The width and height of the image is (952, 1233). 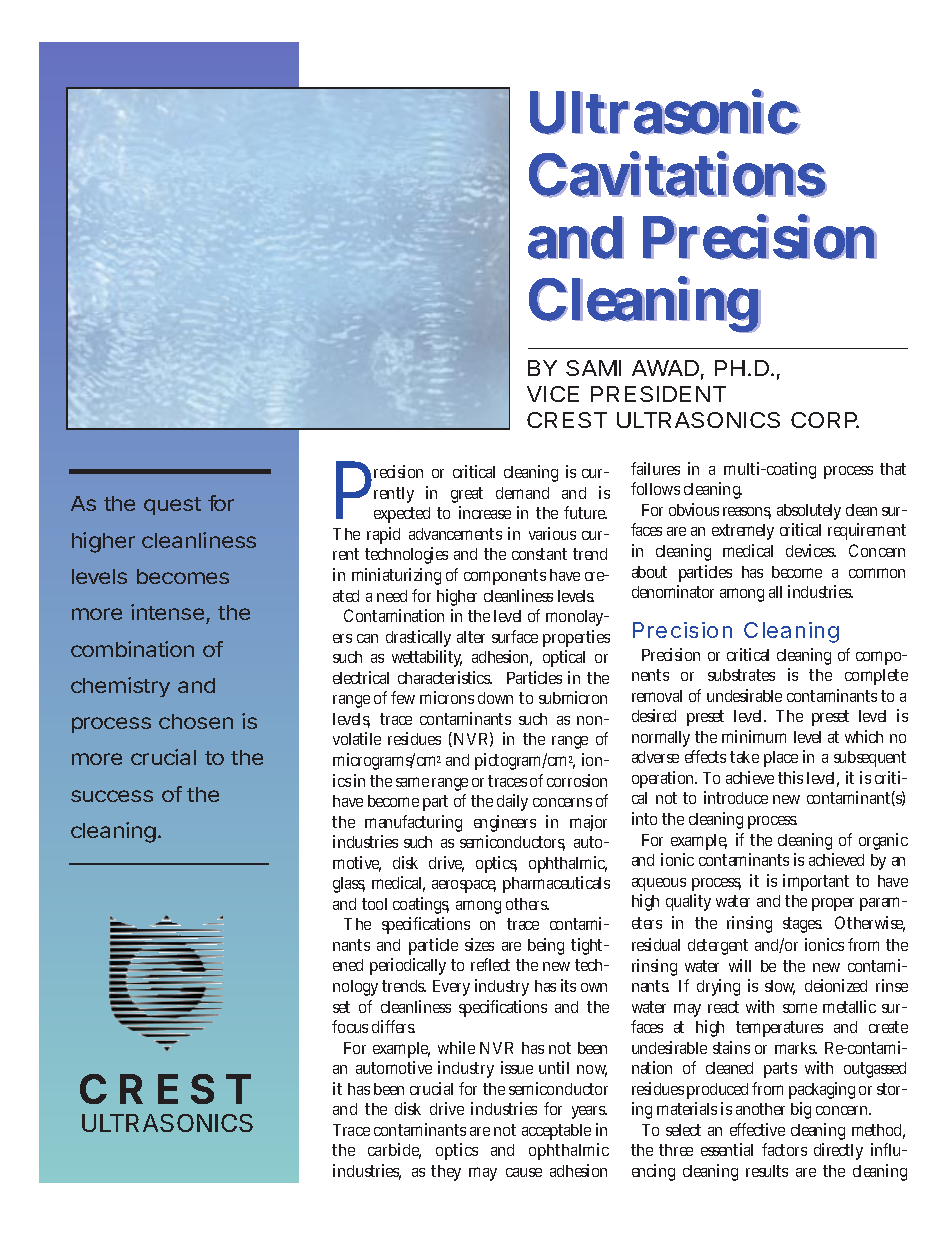 What do you see at coordinates (394, 1151) in the image?
I see `carbide` at bounding box center [394, 1151].
